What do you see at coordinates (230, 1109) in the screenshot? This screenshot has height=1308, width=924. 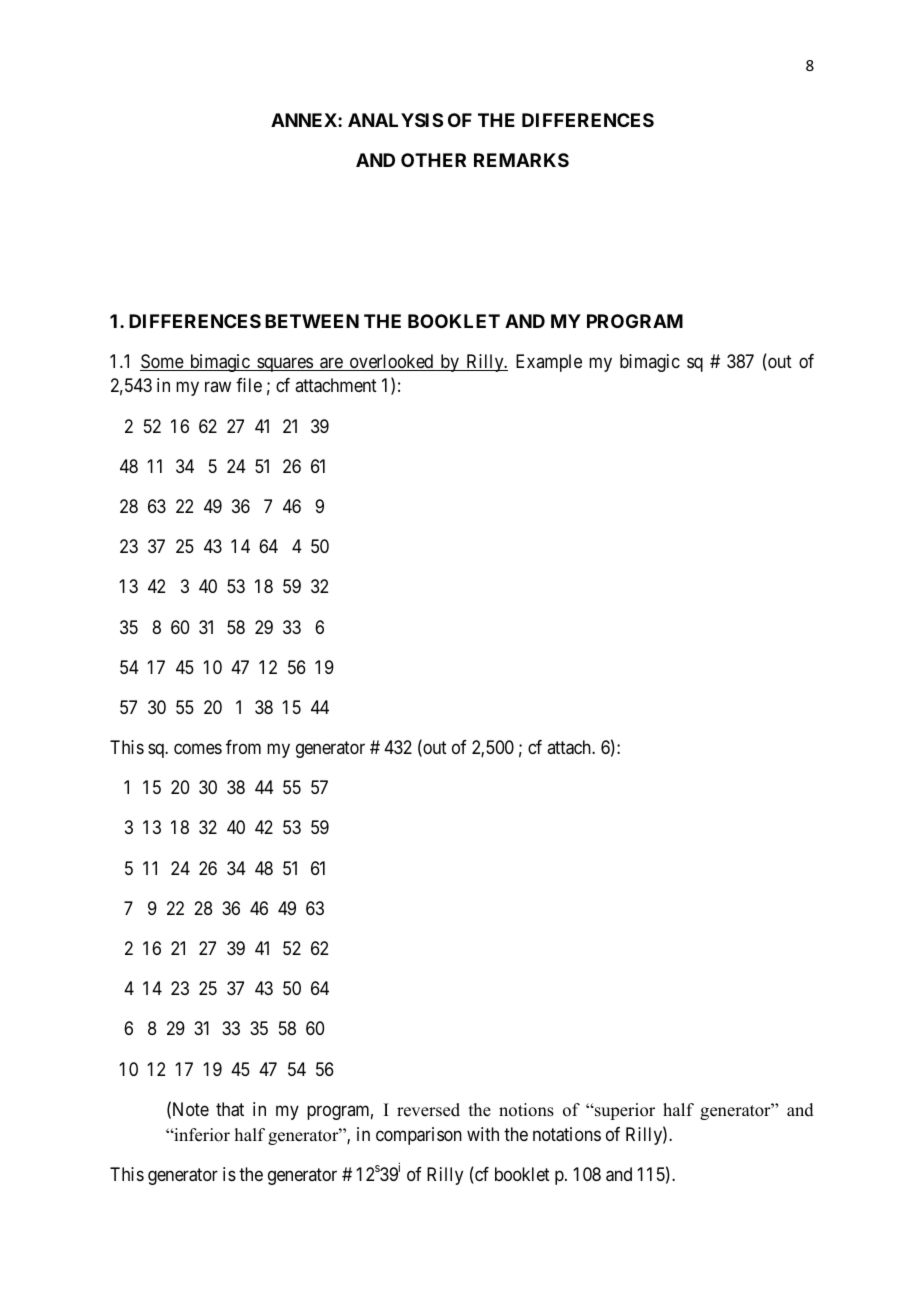 I see `that` at bounding box center [230, 1109].
